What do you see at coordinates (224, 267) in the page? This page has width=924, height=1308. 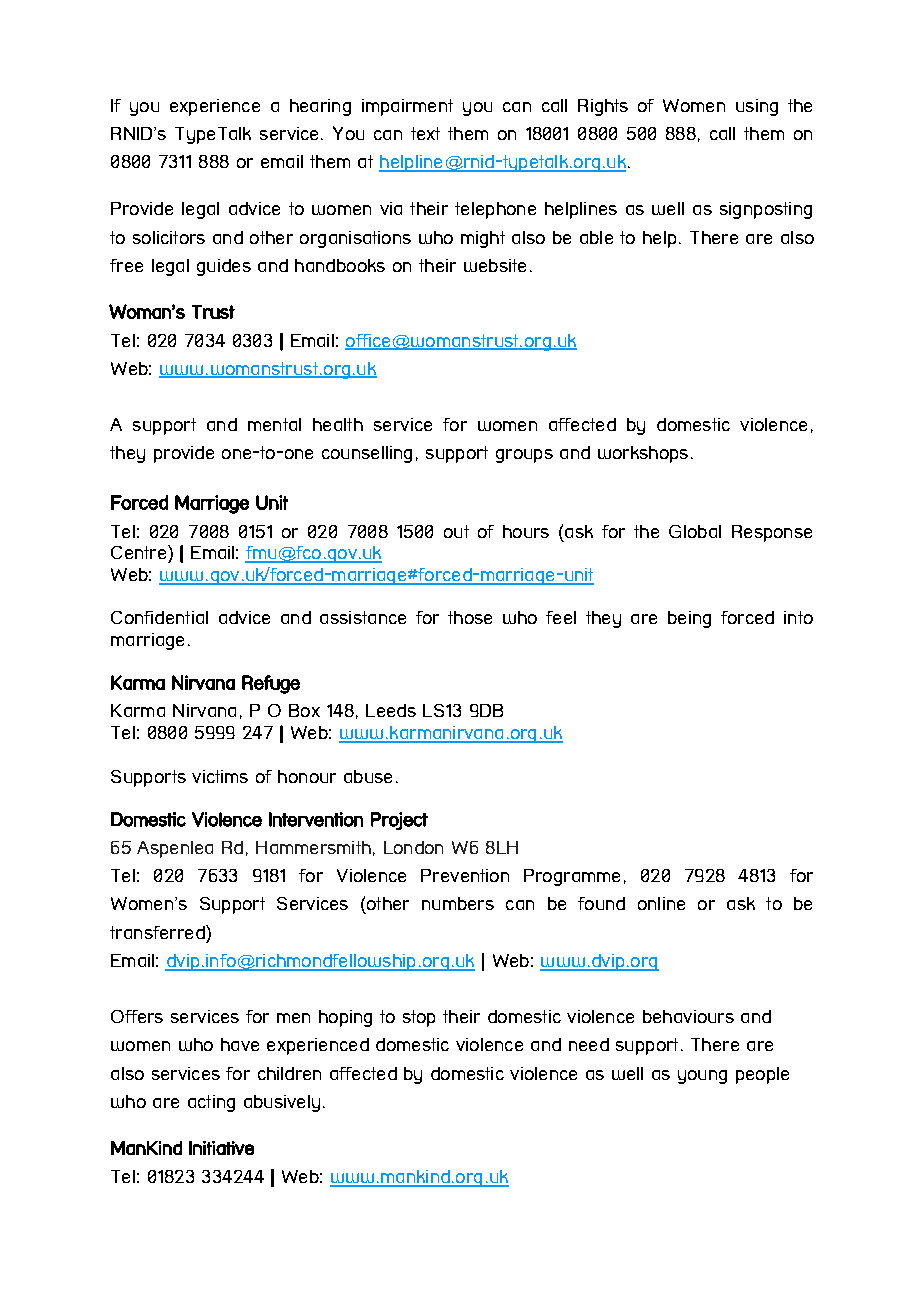 I see `guides` at bounding box center [224, 267].
